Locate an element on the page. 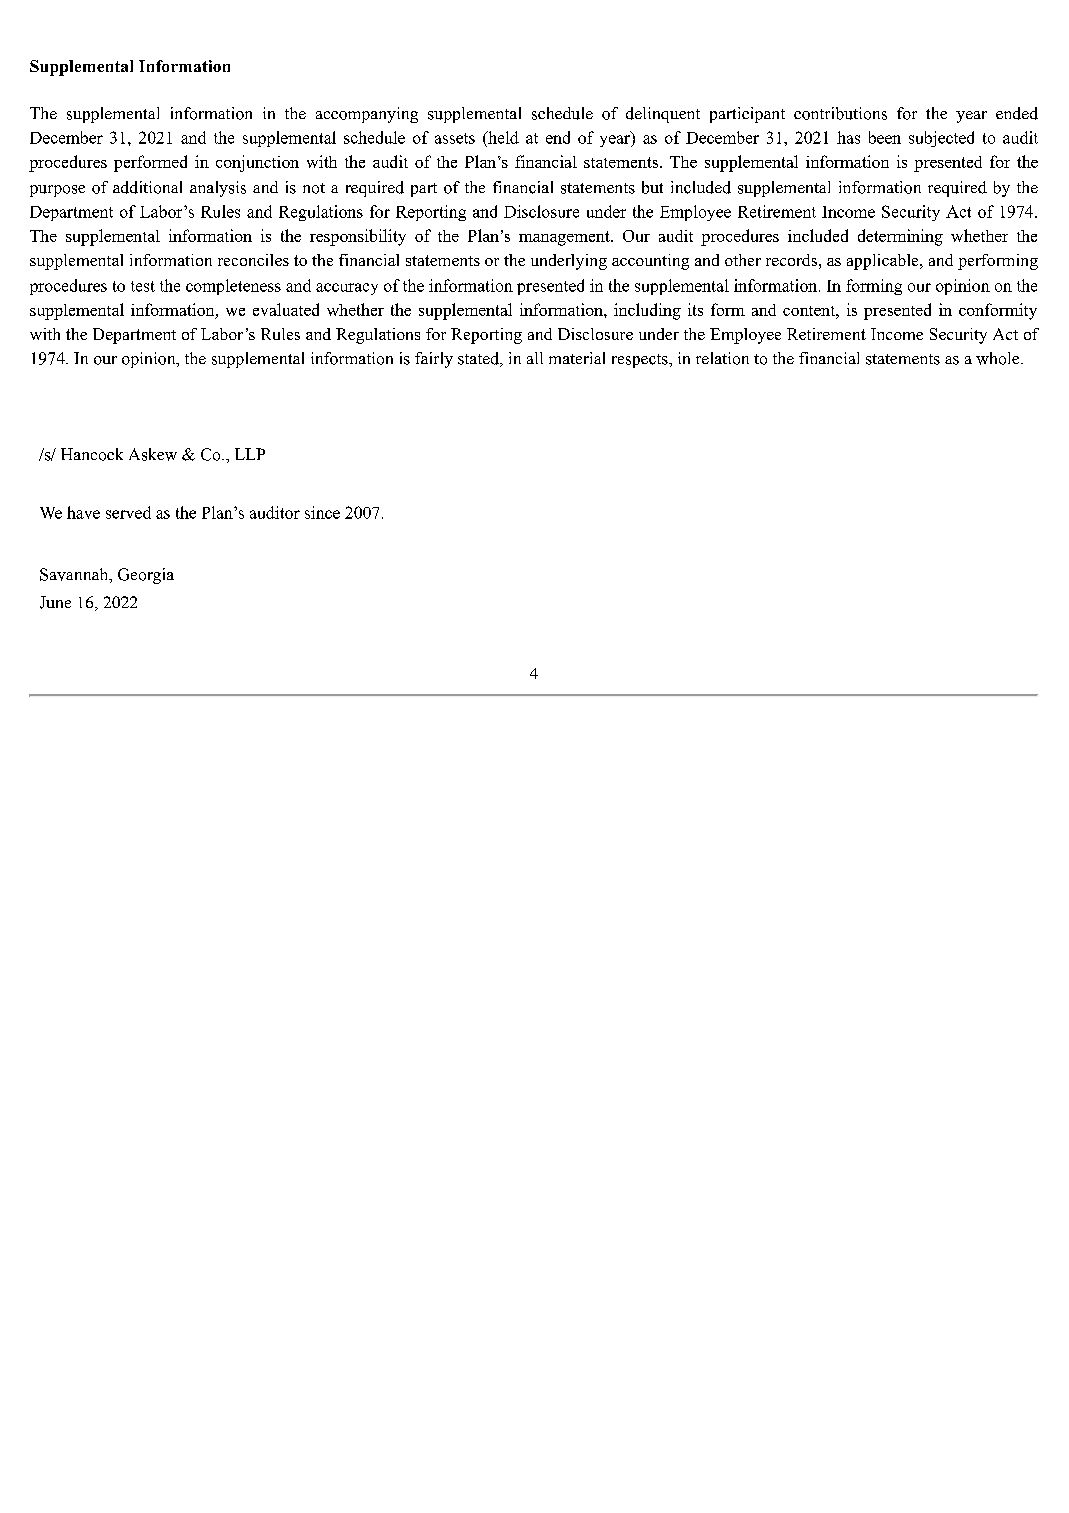  conjunction is located at coordinates (257, 163).
